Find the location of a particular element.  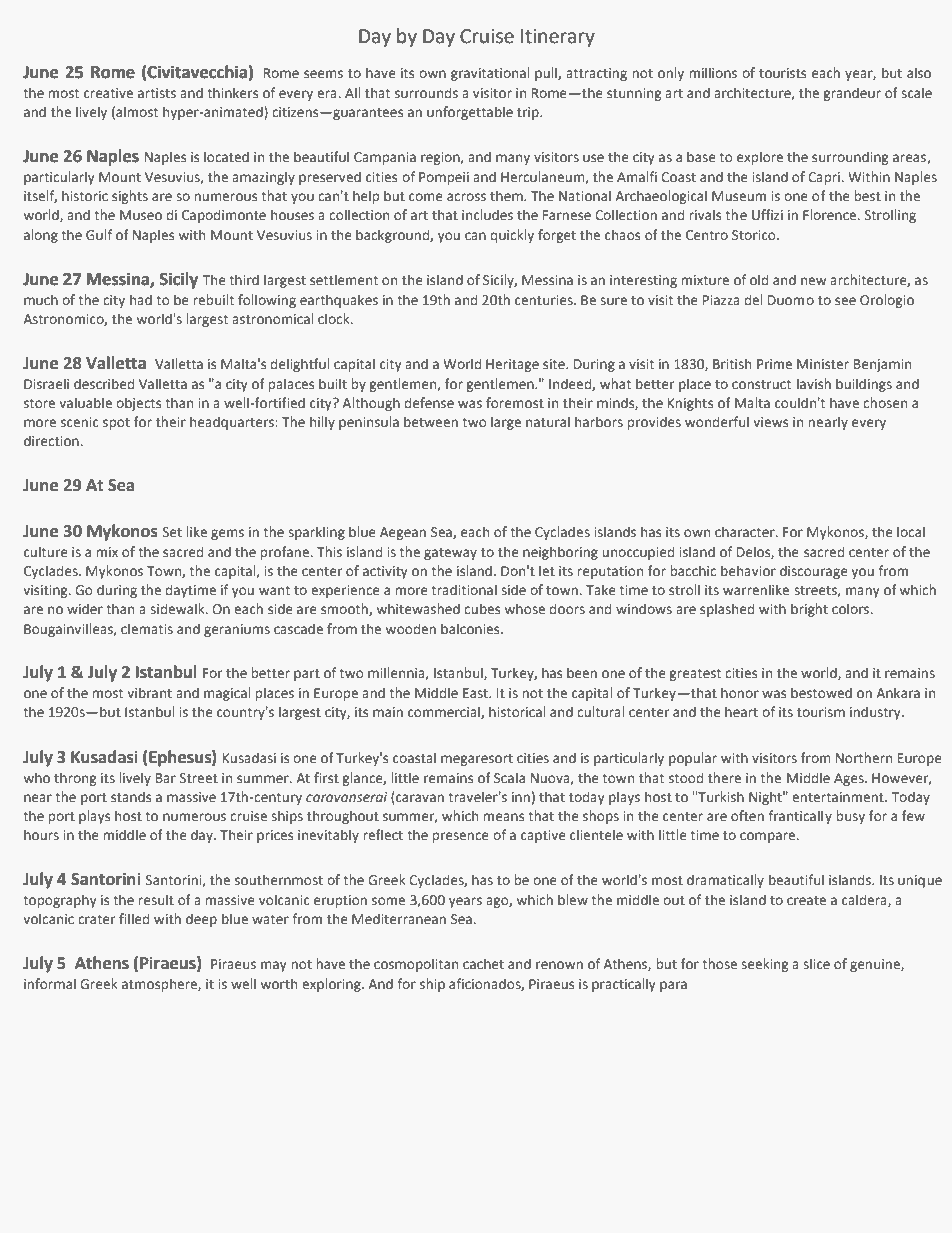

gravitational is located at coordinates (490, 74).
